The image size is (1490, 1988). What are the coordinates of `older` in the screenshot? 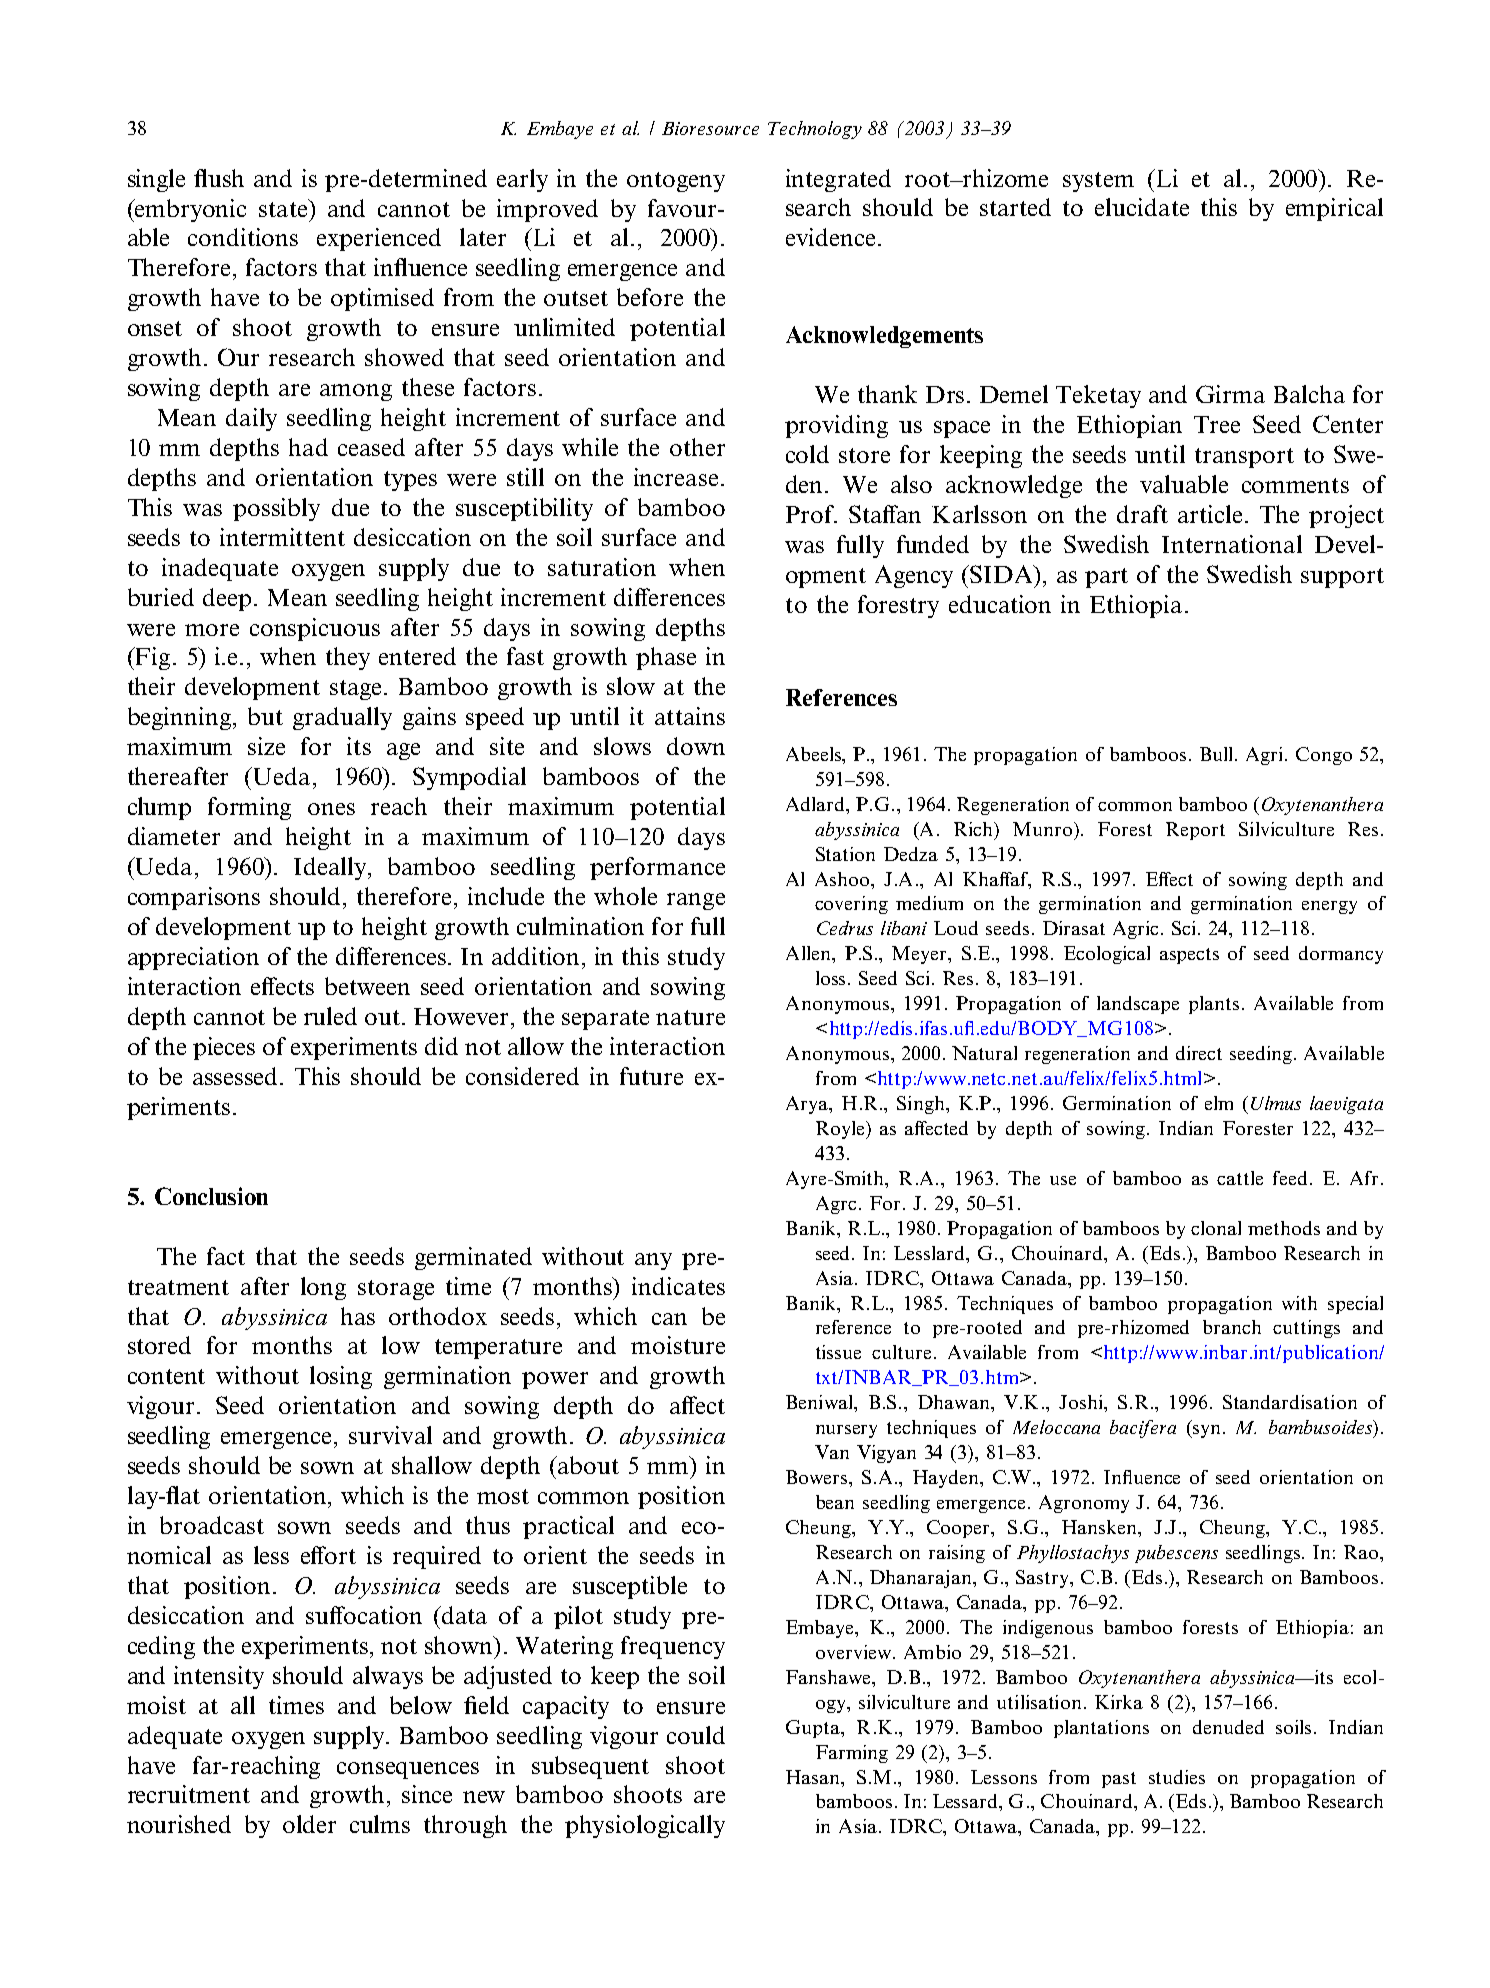 It's located at (309, 1824).
